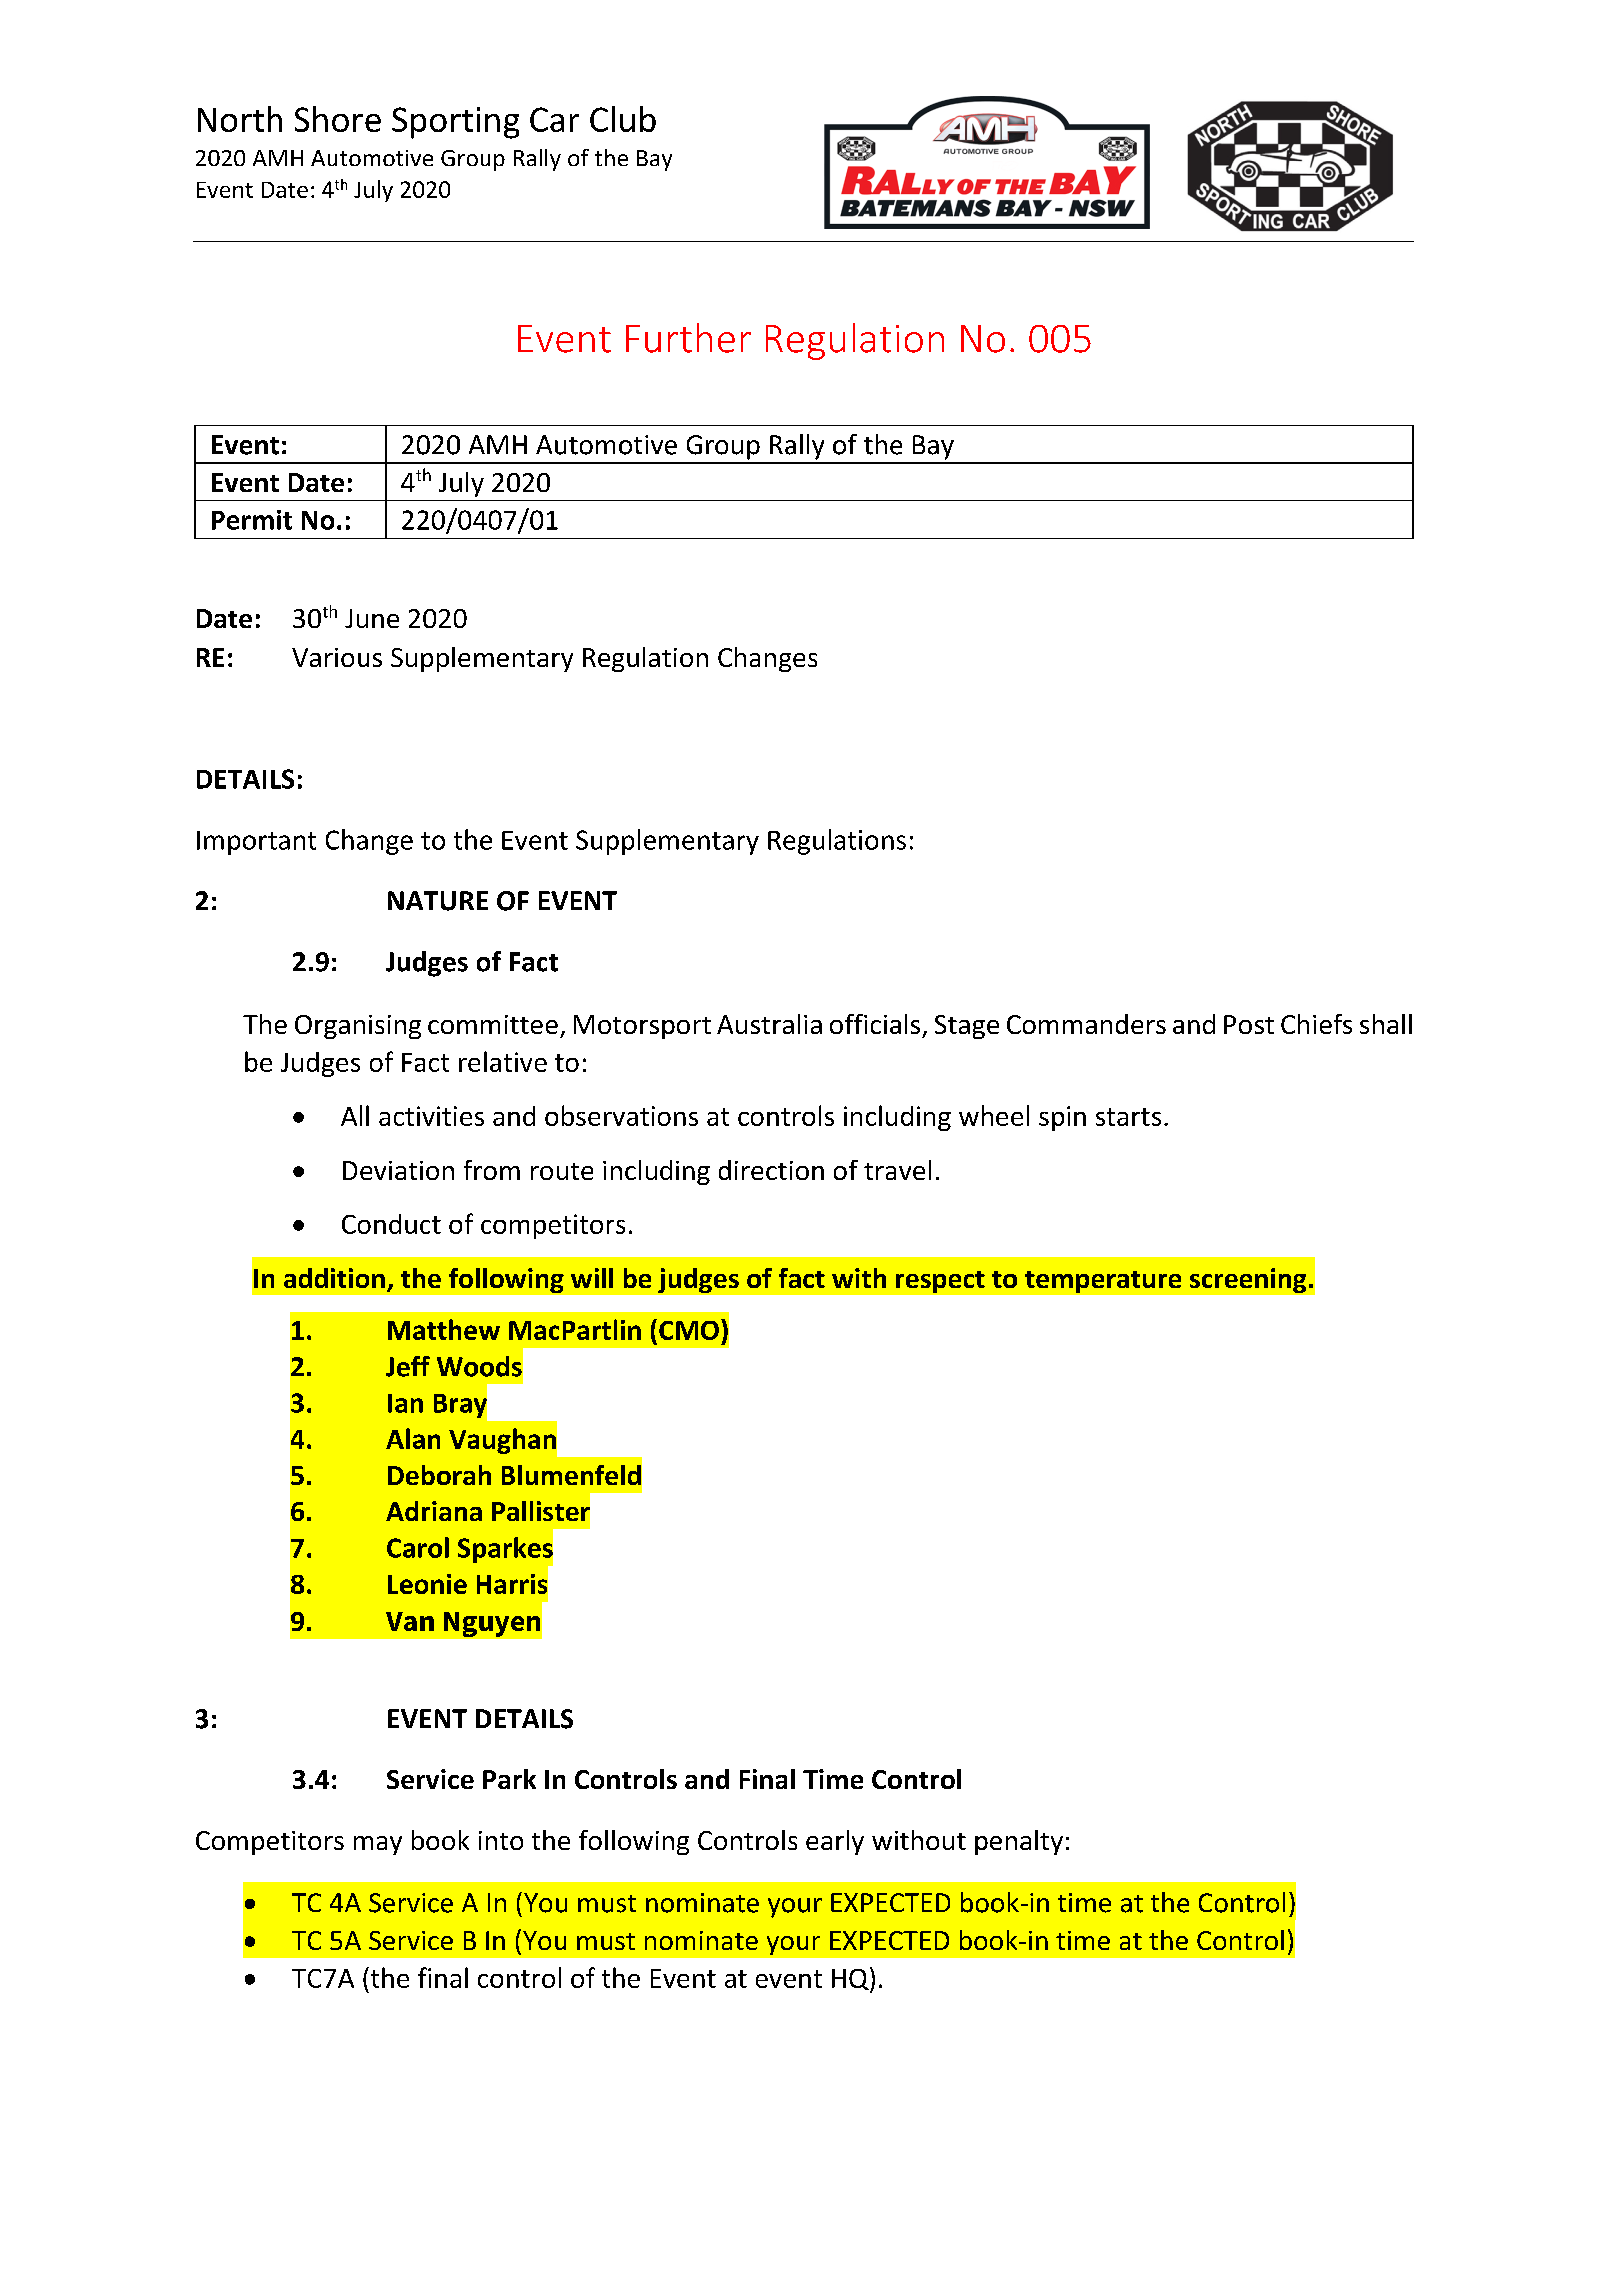  Describe the element at coordinates (623, 119) in the page. I see `Club` at that location.
